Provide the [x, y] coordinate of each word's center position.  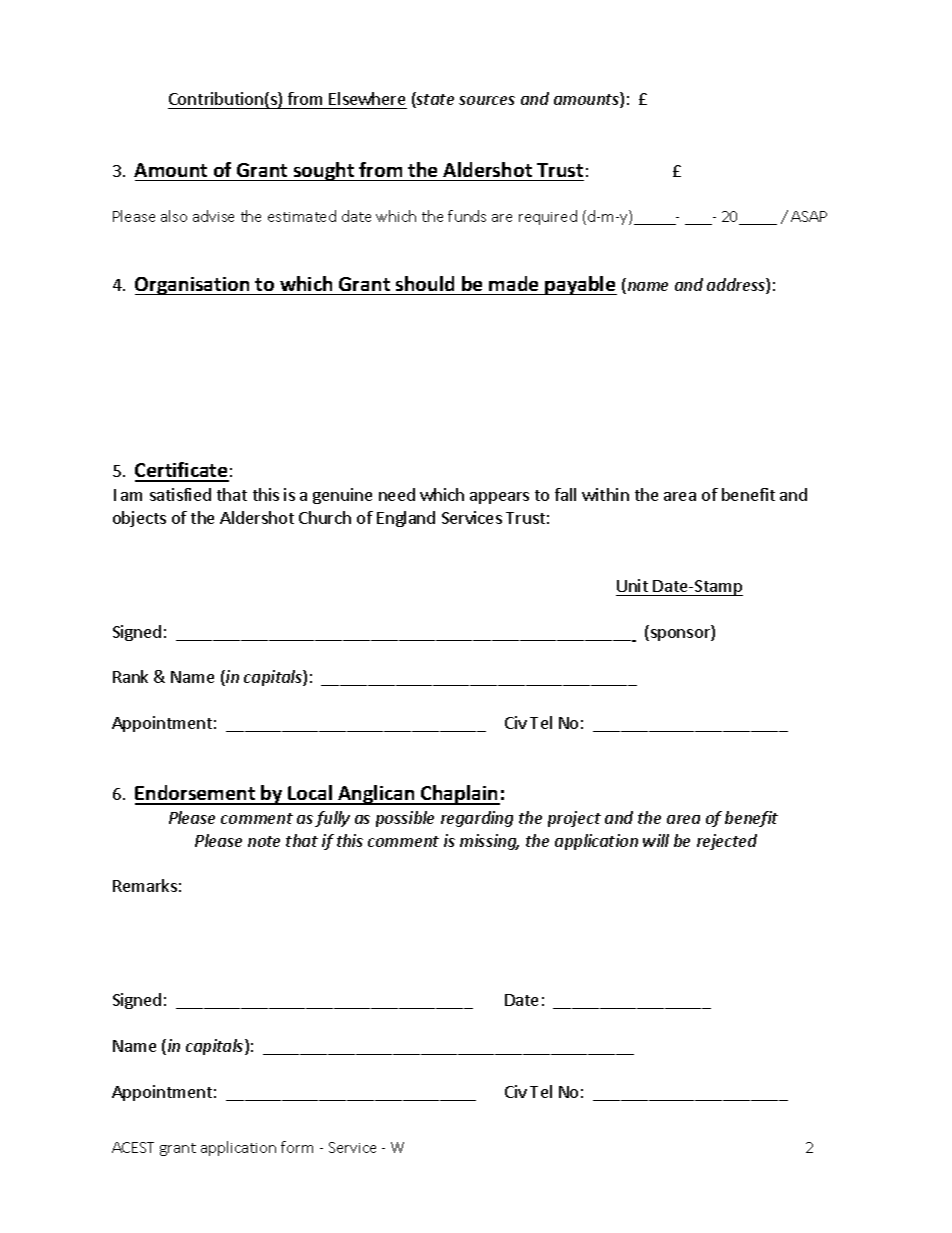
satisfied [180, 494]
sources [487, 100]
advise [213, 216]
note [264, 841]
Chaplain [459, 795]
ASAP [809, 216]
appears [499, 498]
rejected [727, 842]
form [297, 1147]
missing [489, 842]
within [605, 494]
